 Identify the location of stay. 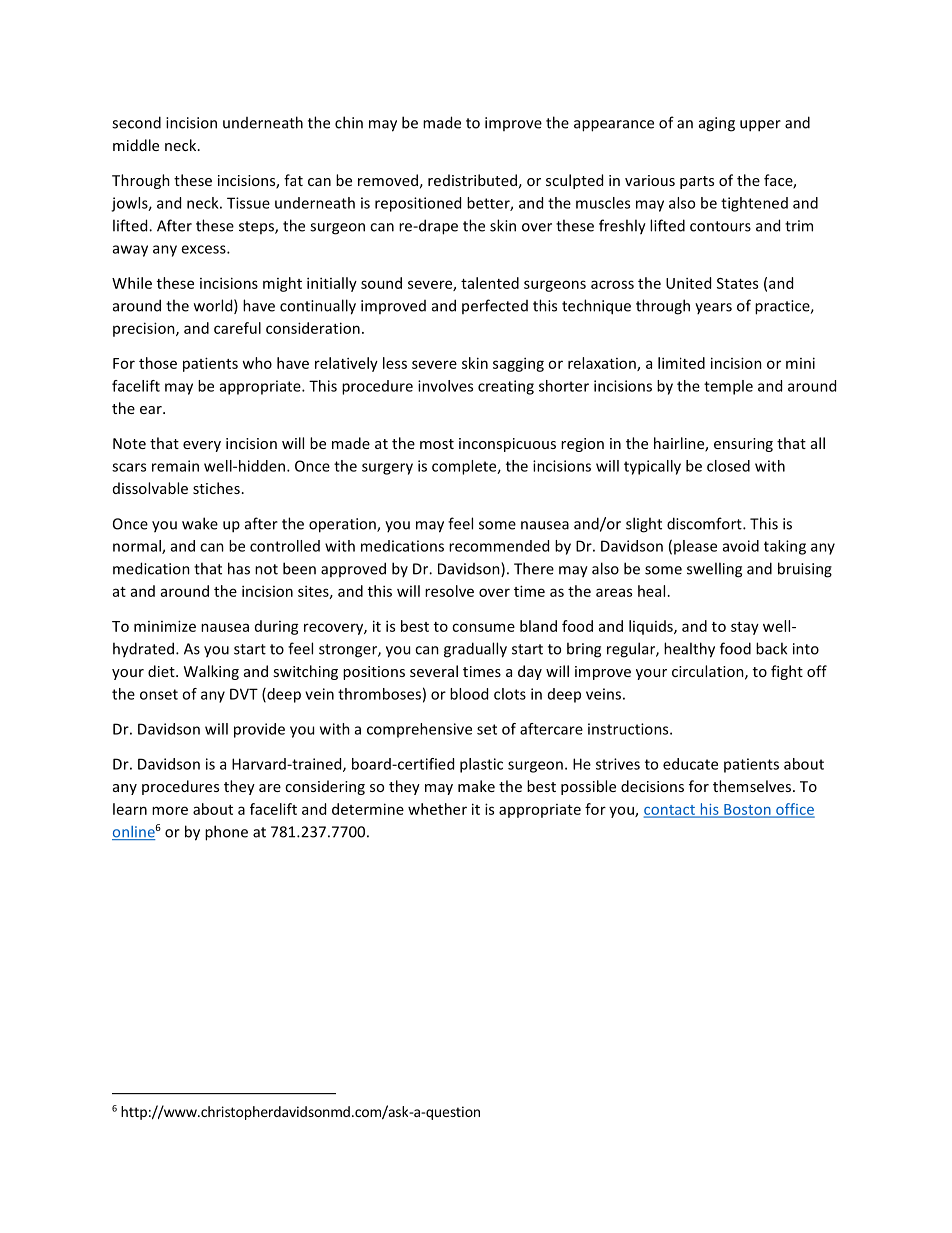
(745, 628).
